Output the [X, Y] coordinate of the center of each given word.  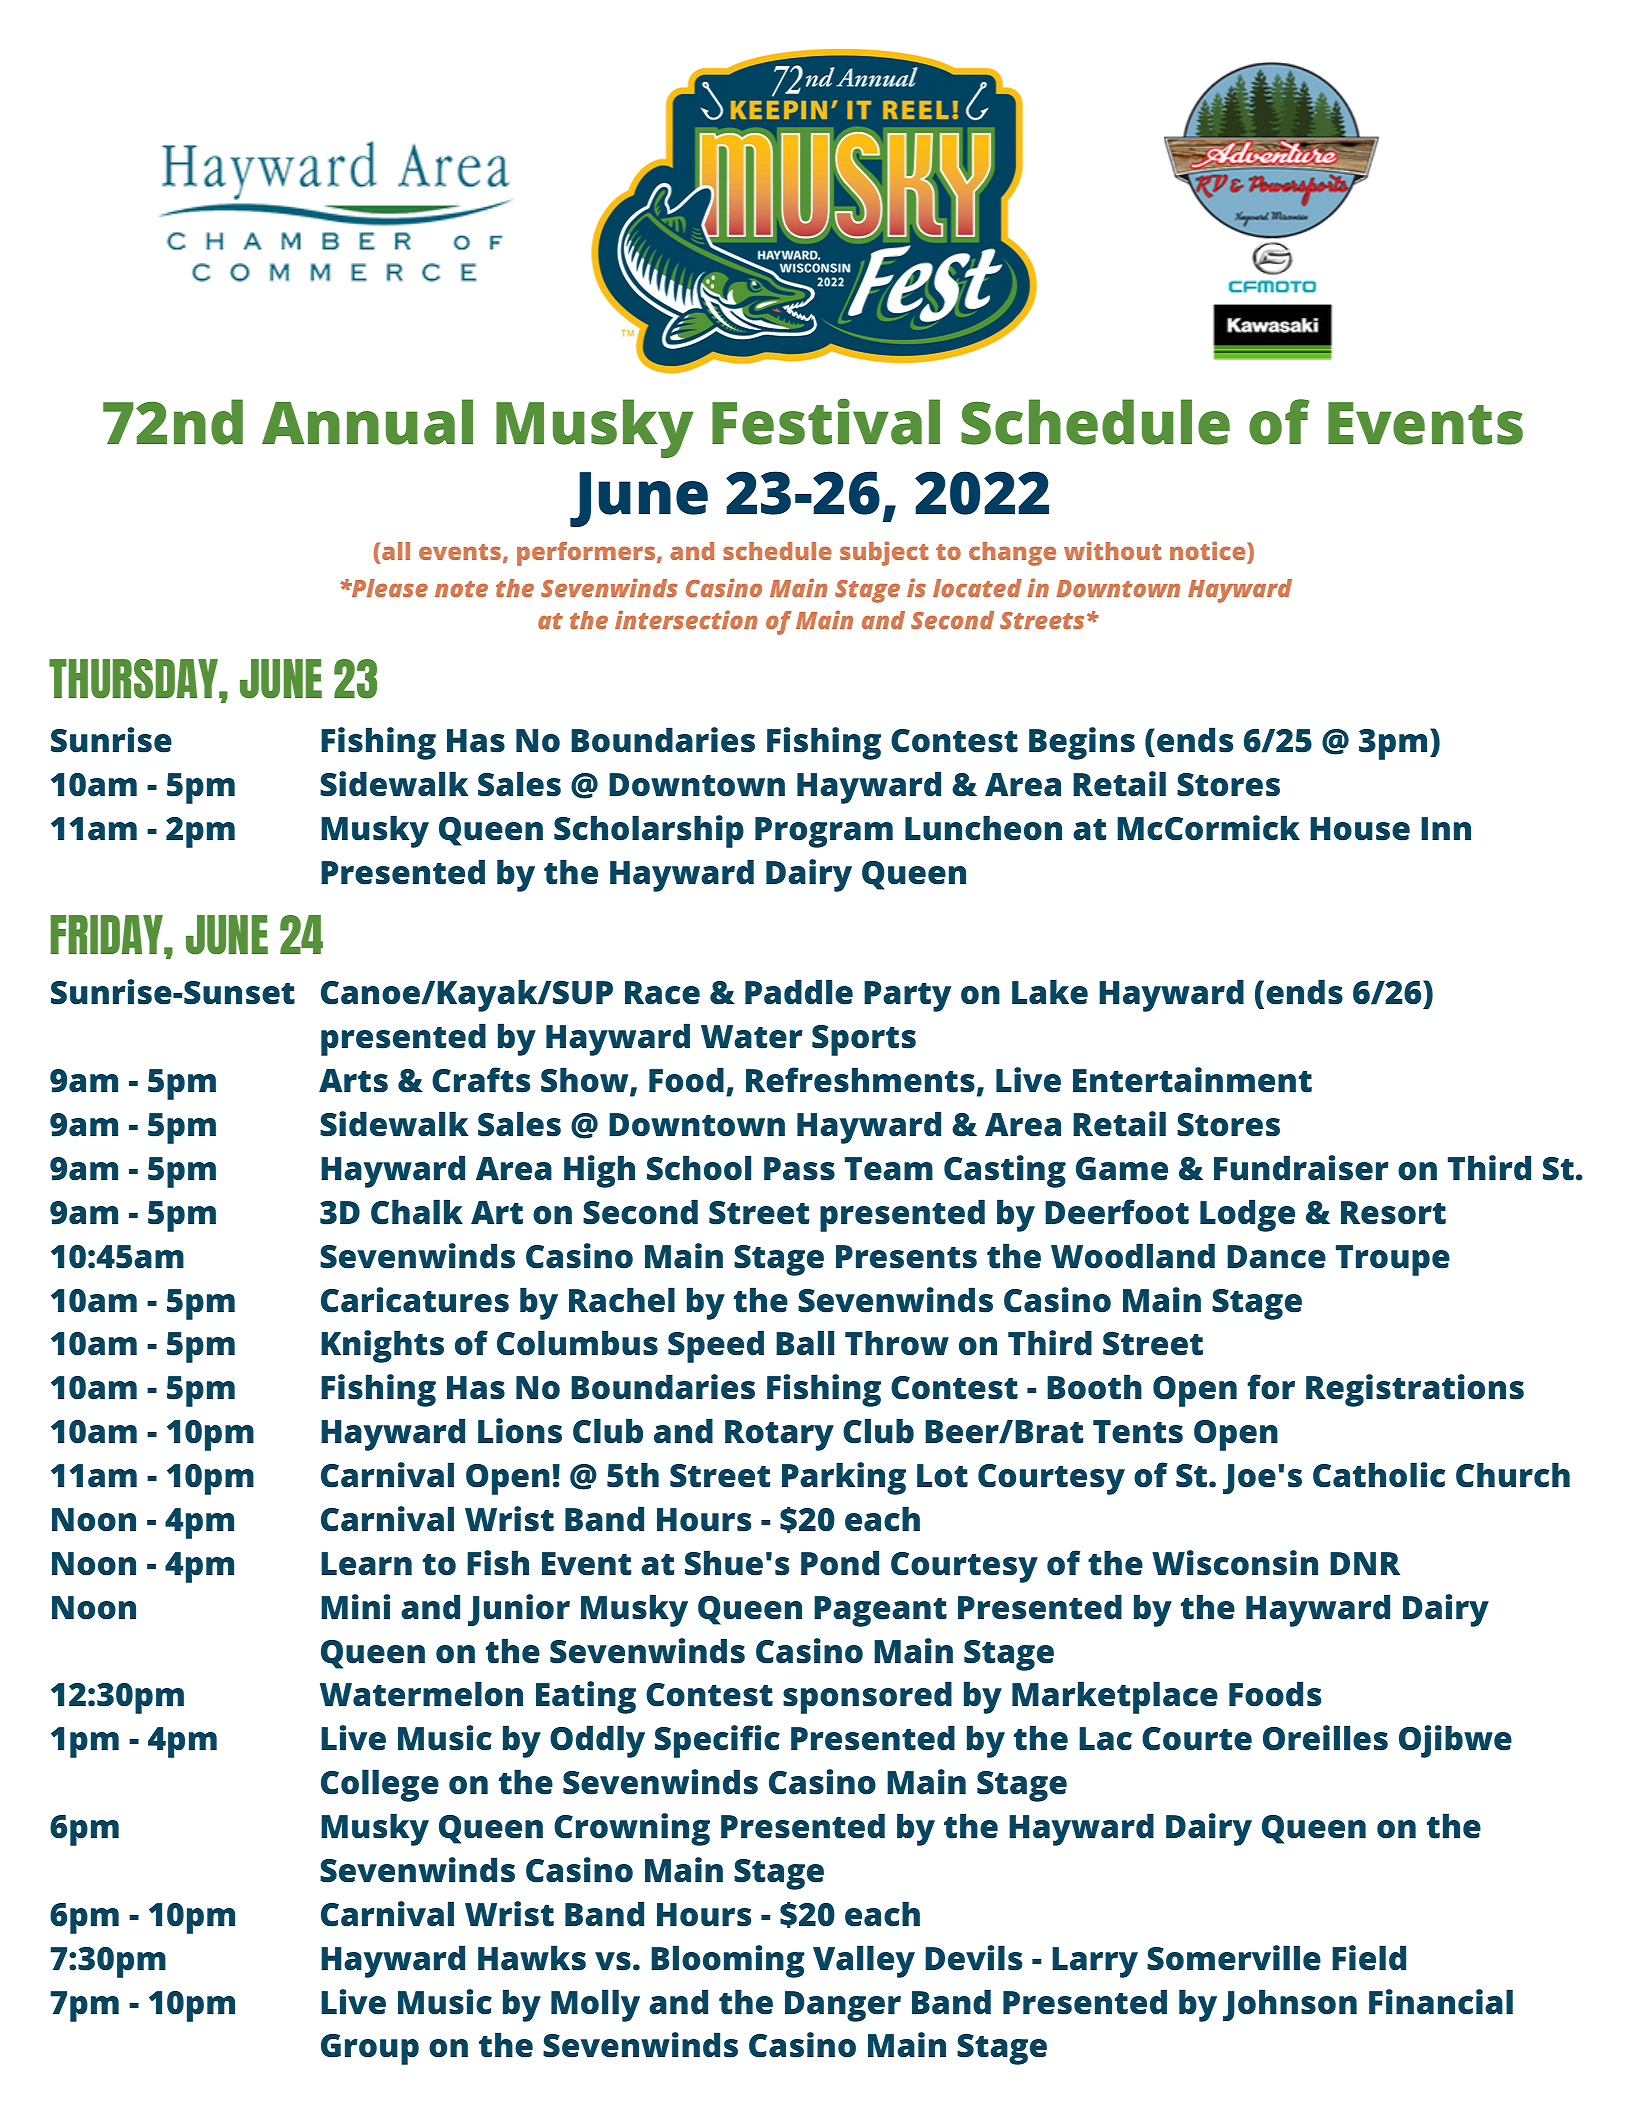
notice [1207, 550]
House [1360, 829]
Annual [367, 422]
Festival [826, 421]
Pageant [880, 1611]
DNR [1365, 1563]
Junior [519, 1610]
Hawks [532, 1958]
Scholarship [649, 831]
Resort [1393, 1213]
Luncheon [983, 828]
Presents [906, 1257]
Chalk [417, 1212]
